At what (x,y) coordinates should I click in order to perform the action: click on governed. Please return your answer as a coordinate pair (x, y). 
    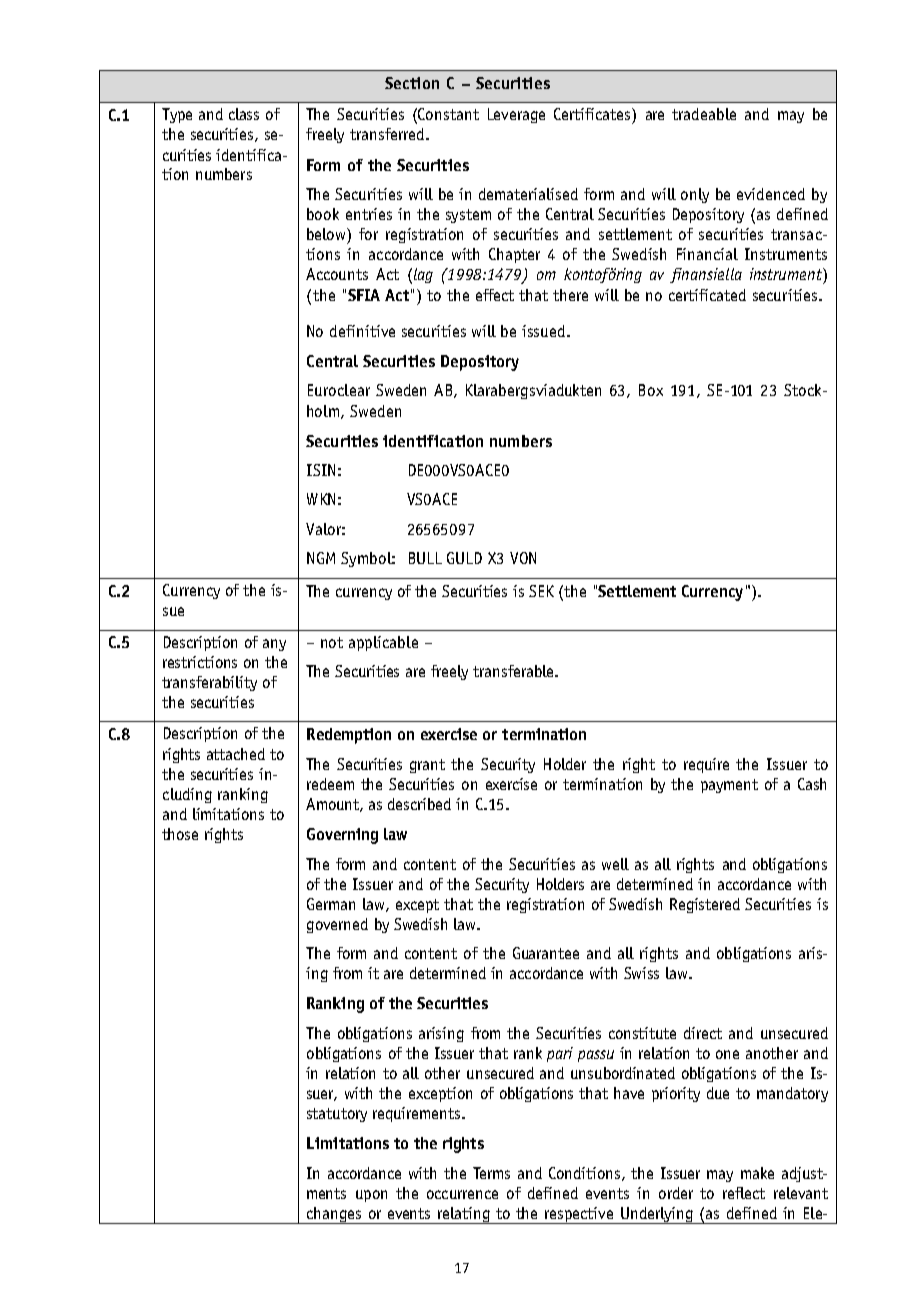
    Looking at the image, I should click on (337, 925).
